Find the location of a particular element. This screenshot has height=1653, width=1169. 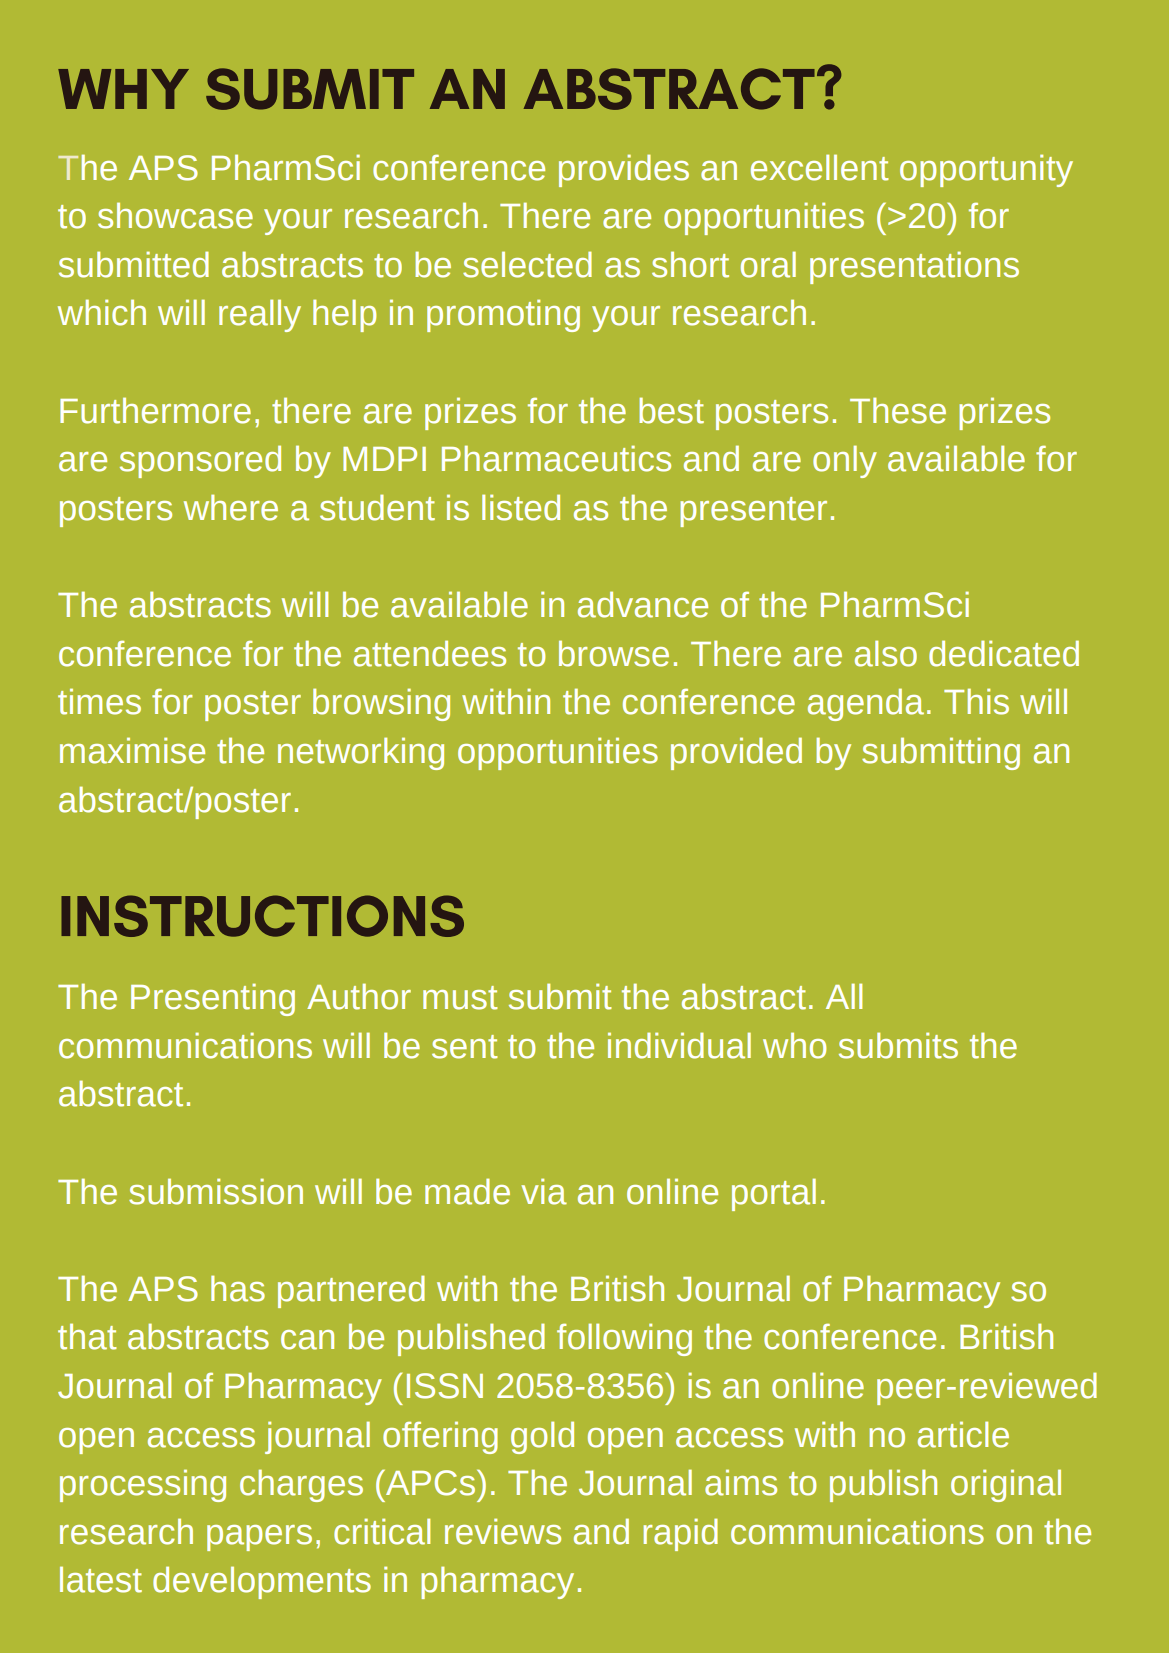

WHY is located at coordinates (123, 89).
